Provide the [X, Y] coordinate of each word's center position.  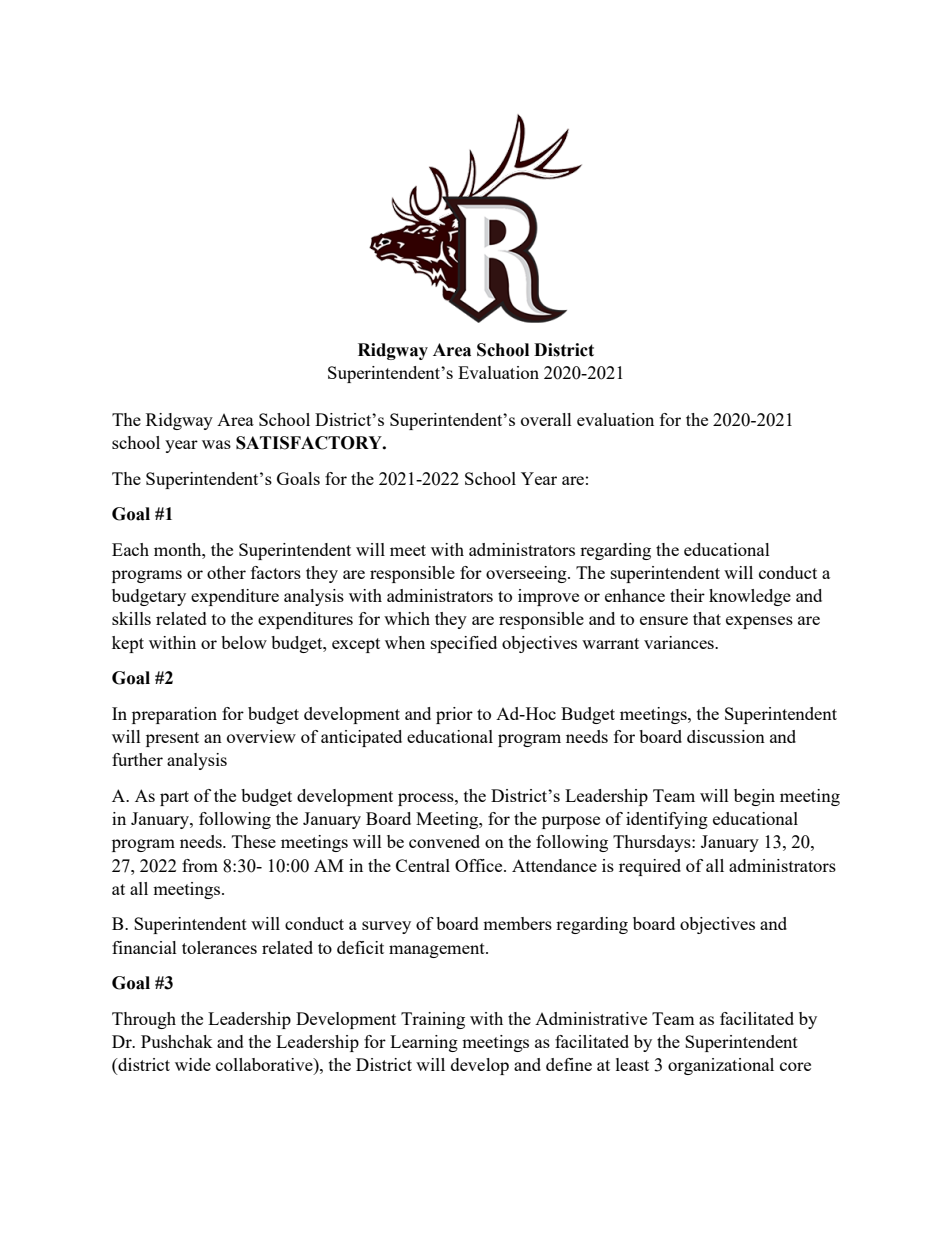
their [687, 595]
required [650, 867]
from [200, 865]
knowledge [750, 597]
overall [546, 419]
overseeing [527, 574]
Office [480, 865]
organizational [721, 1066]
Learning [424, 1043]
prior [454, 715]
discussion [726, 736]
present [172, 739]
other [226, 572]
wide [193, 1064]
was [216, 444]
